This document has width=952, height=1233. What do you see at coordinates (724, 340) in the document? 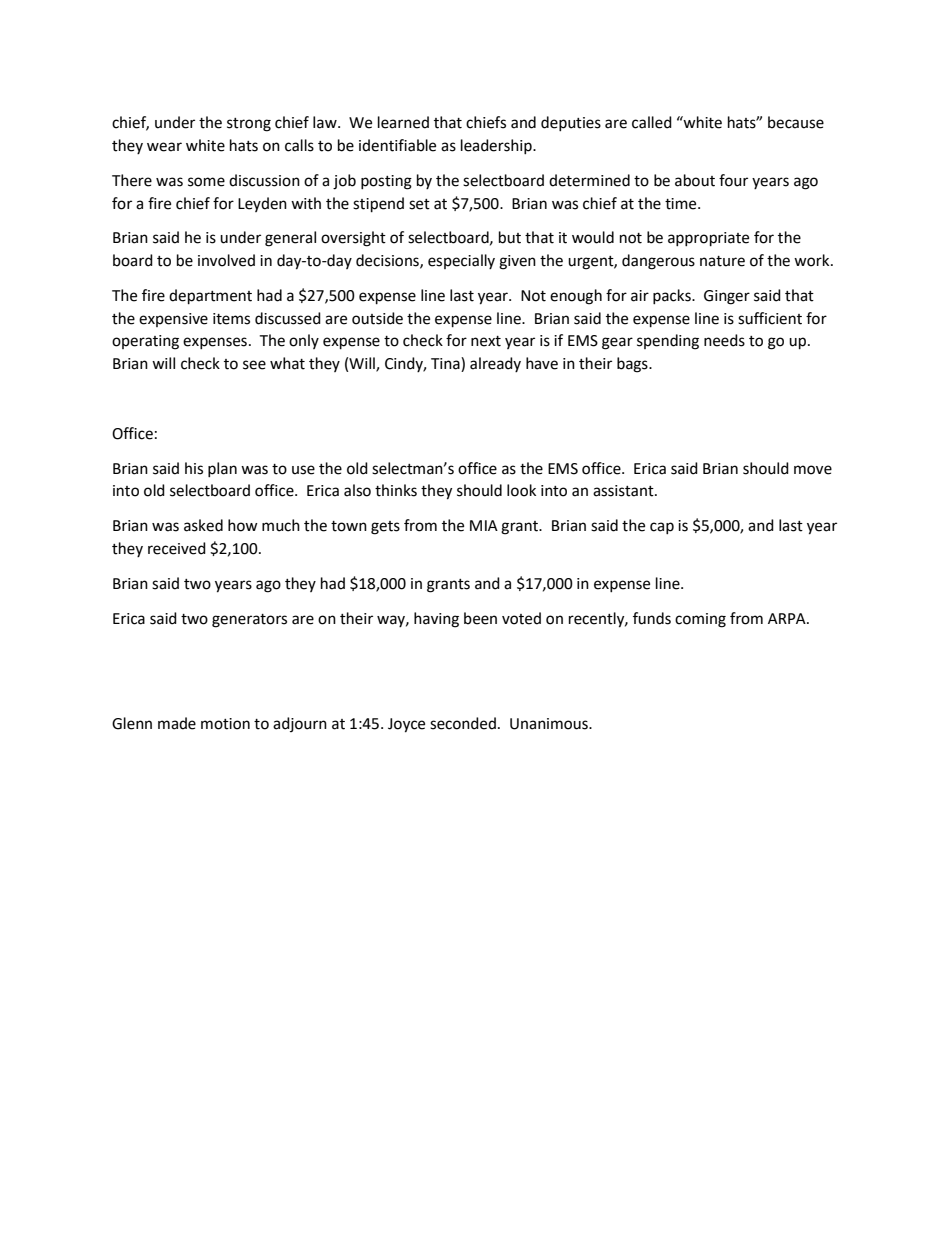
I see `needs` at bounding box center [724, 340].
